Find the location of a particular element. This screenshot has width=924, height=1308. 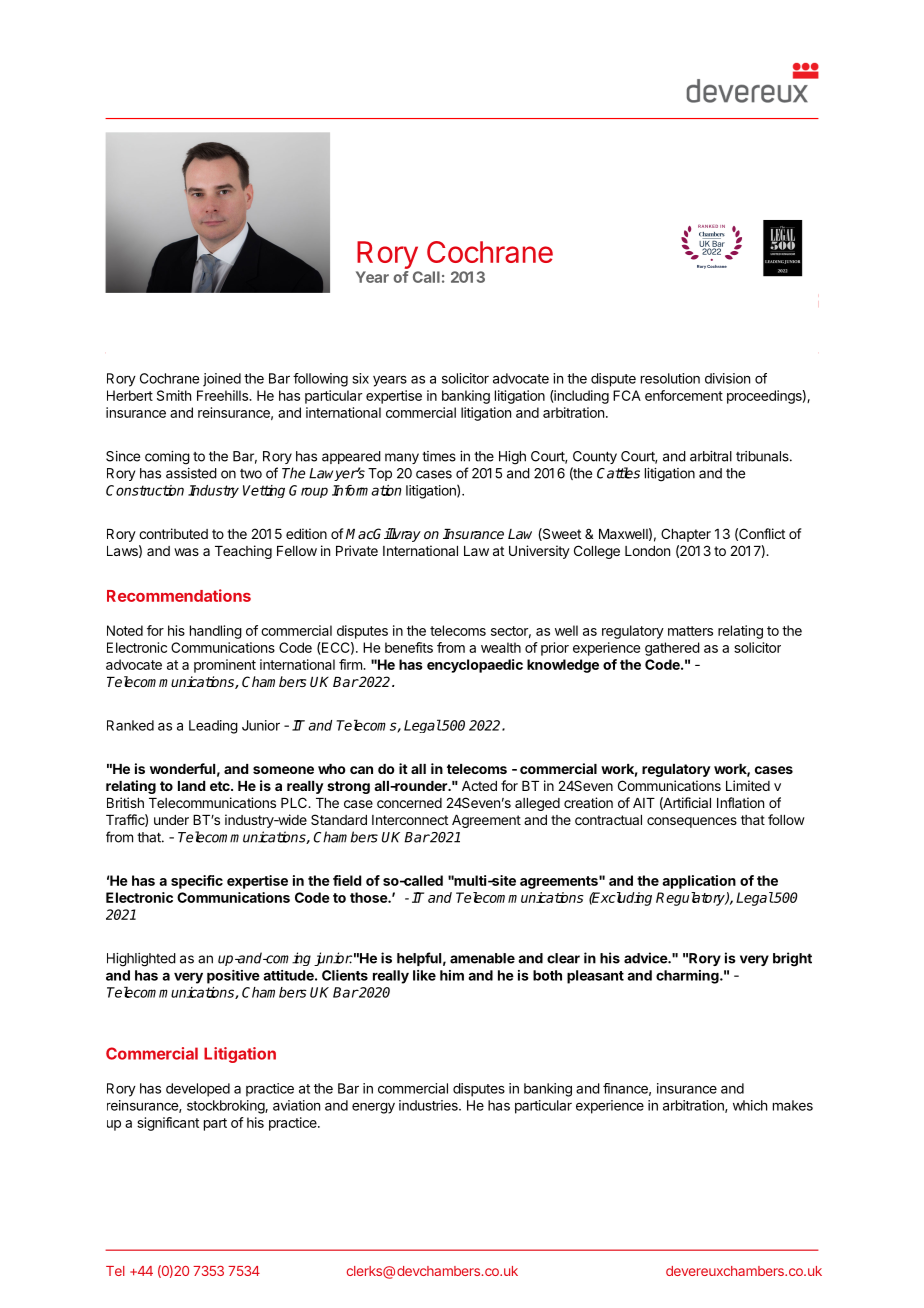

times is located at coordinates (439, 456).
